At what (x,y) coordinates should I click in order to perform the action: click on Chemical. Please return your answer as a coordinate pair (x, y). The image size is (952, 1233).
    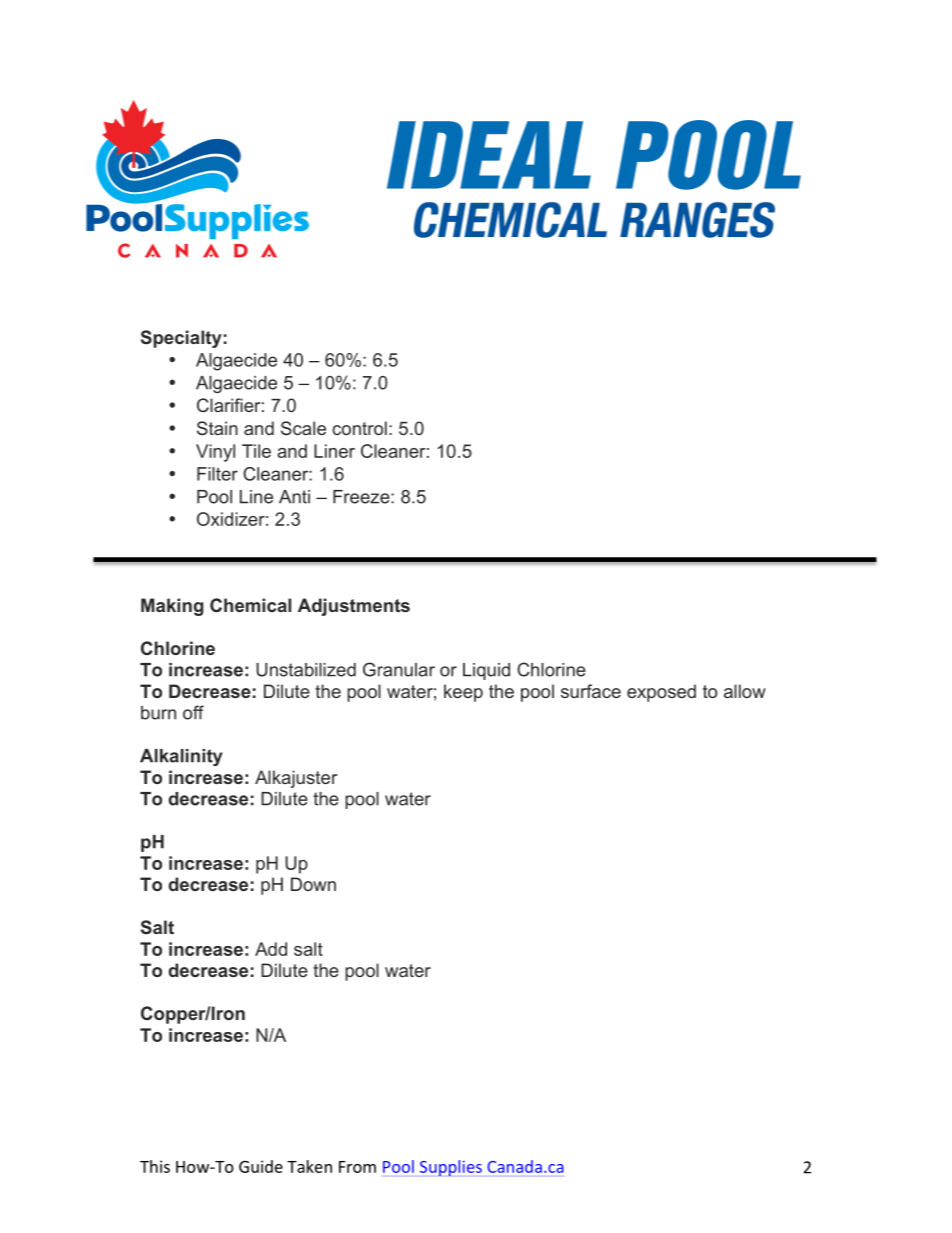
    Looking at the image, I should click on (250, 605).
